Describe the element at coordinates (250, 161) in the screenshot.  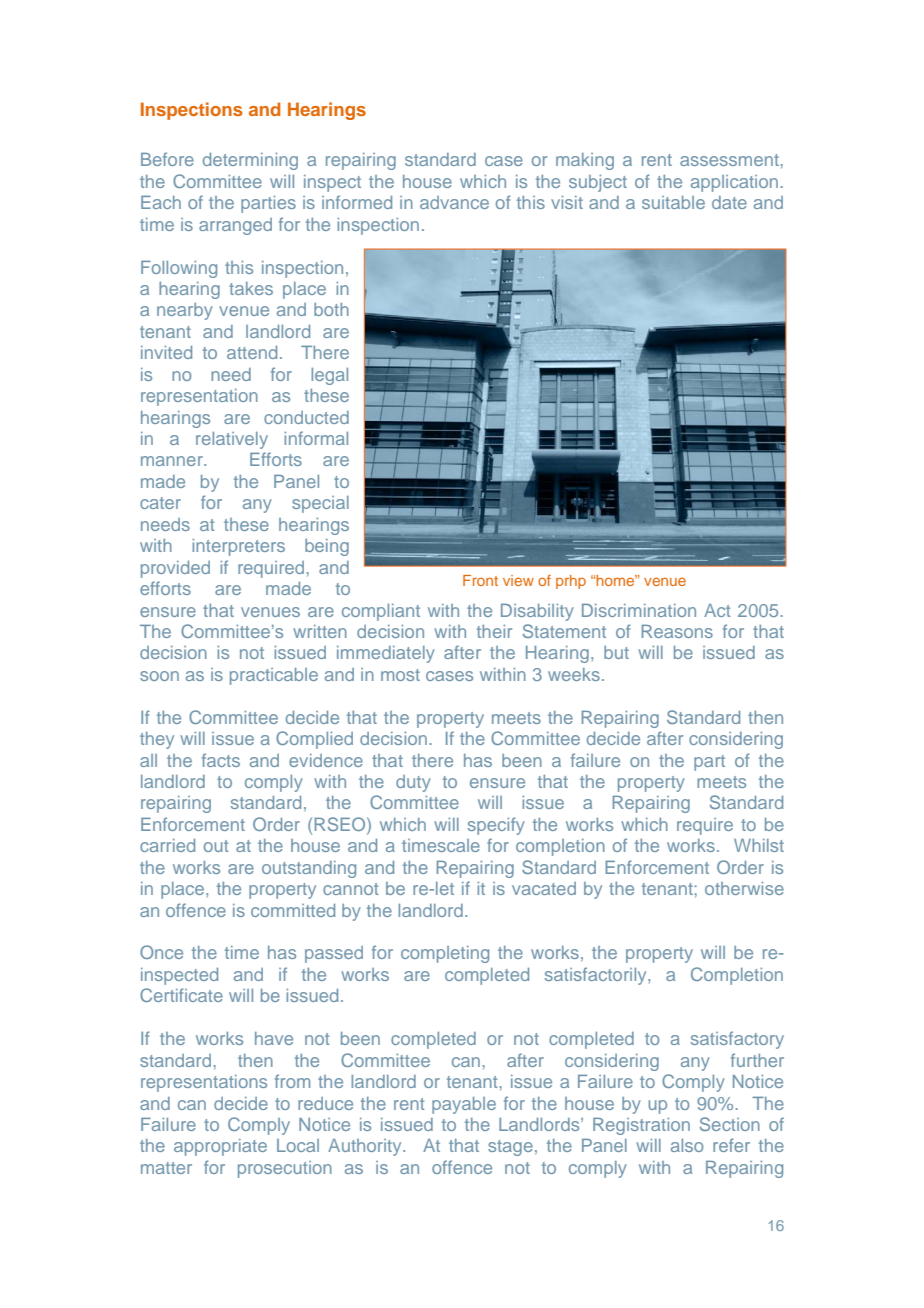
I see `determining` at that location.
